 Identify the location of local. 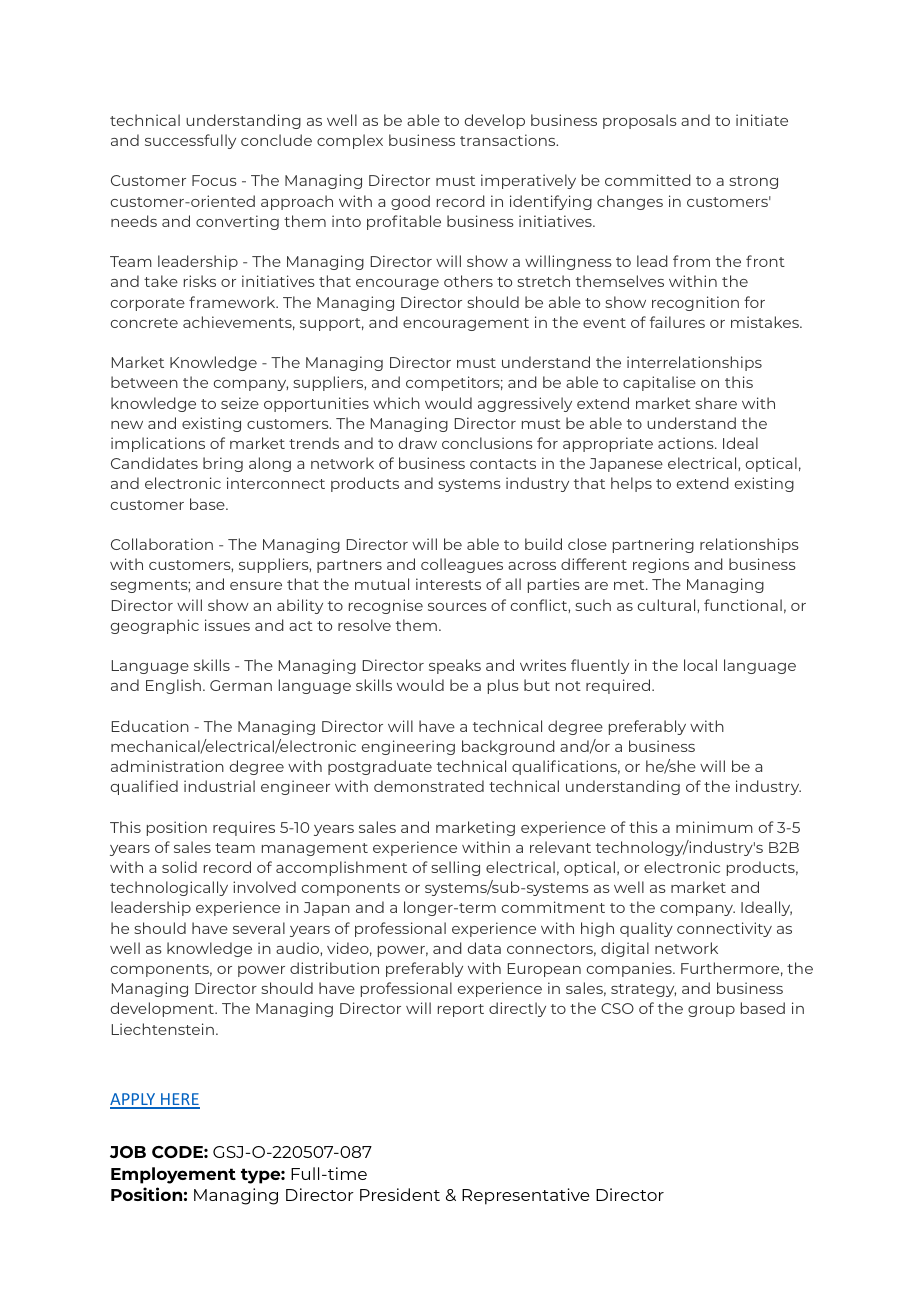
(700, 665).
